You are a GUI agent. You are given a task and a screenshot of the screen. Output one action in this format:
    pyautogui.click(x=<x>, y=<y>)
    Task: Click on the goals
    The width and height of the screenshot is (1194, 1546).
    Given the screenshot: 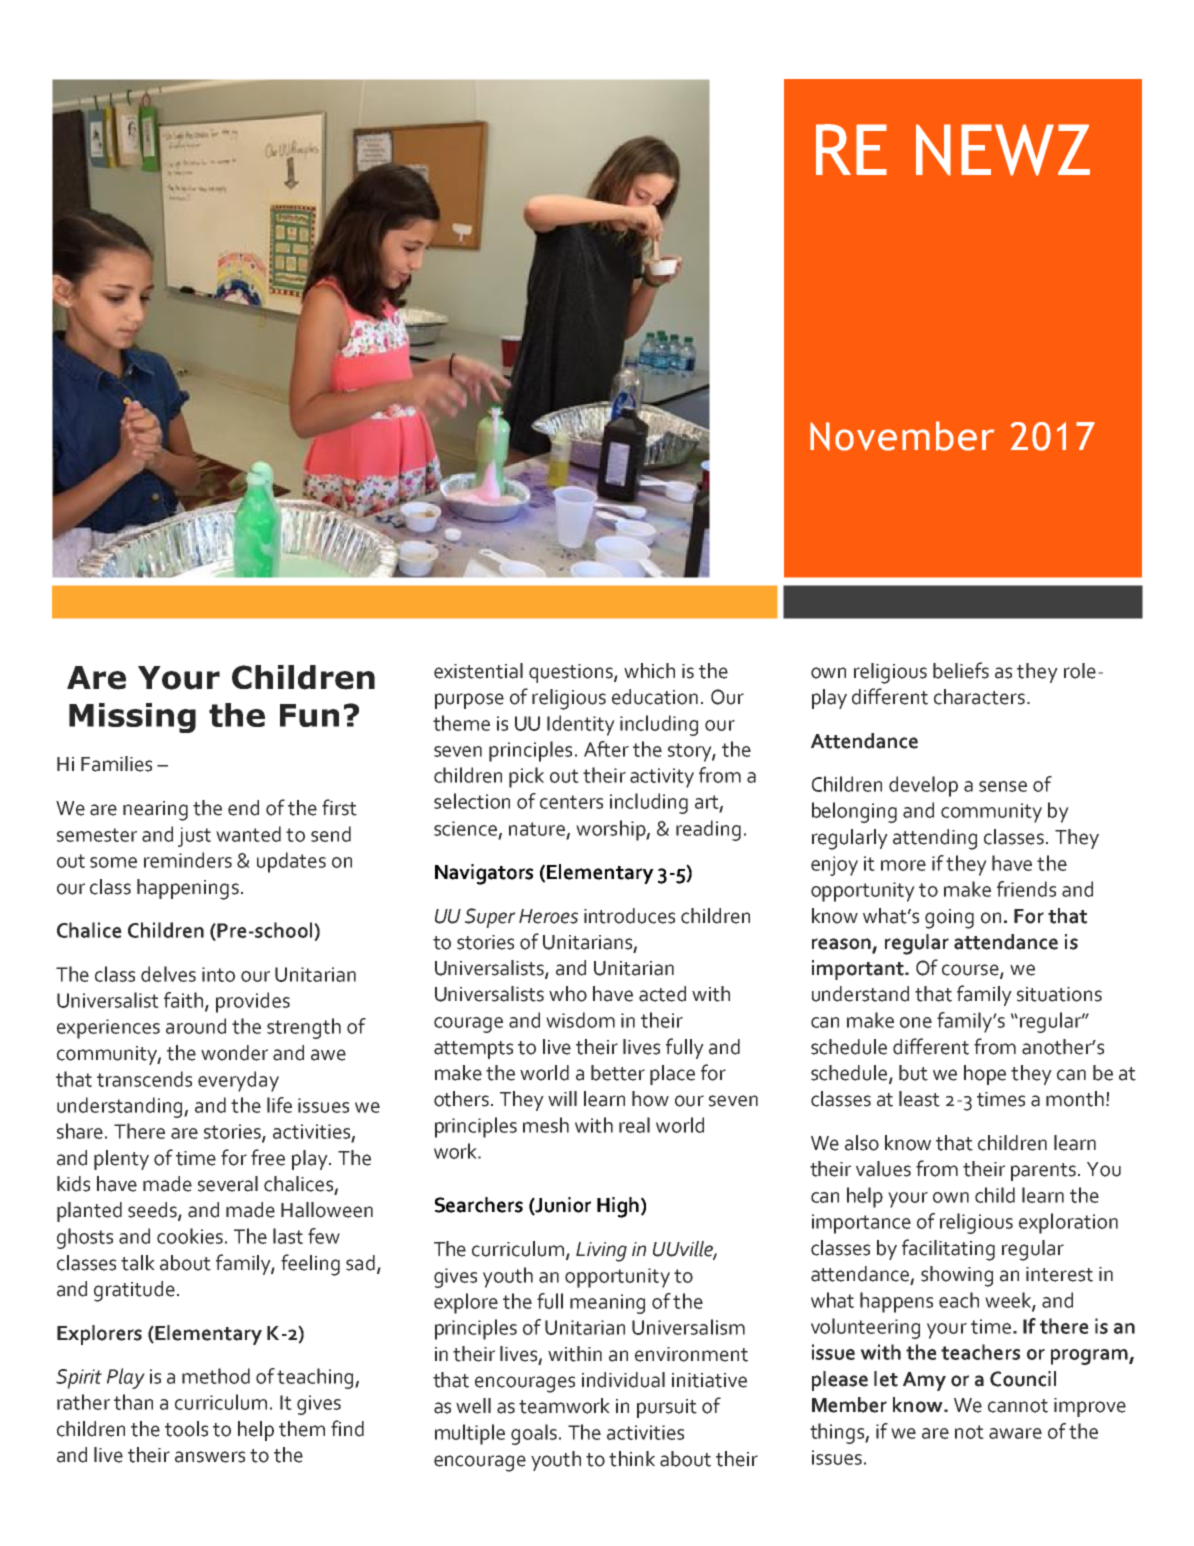 What is the action you would take?
    pyautogui.click(x=534, y=1434)
